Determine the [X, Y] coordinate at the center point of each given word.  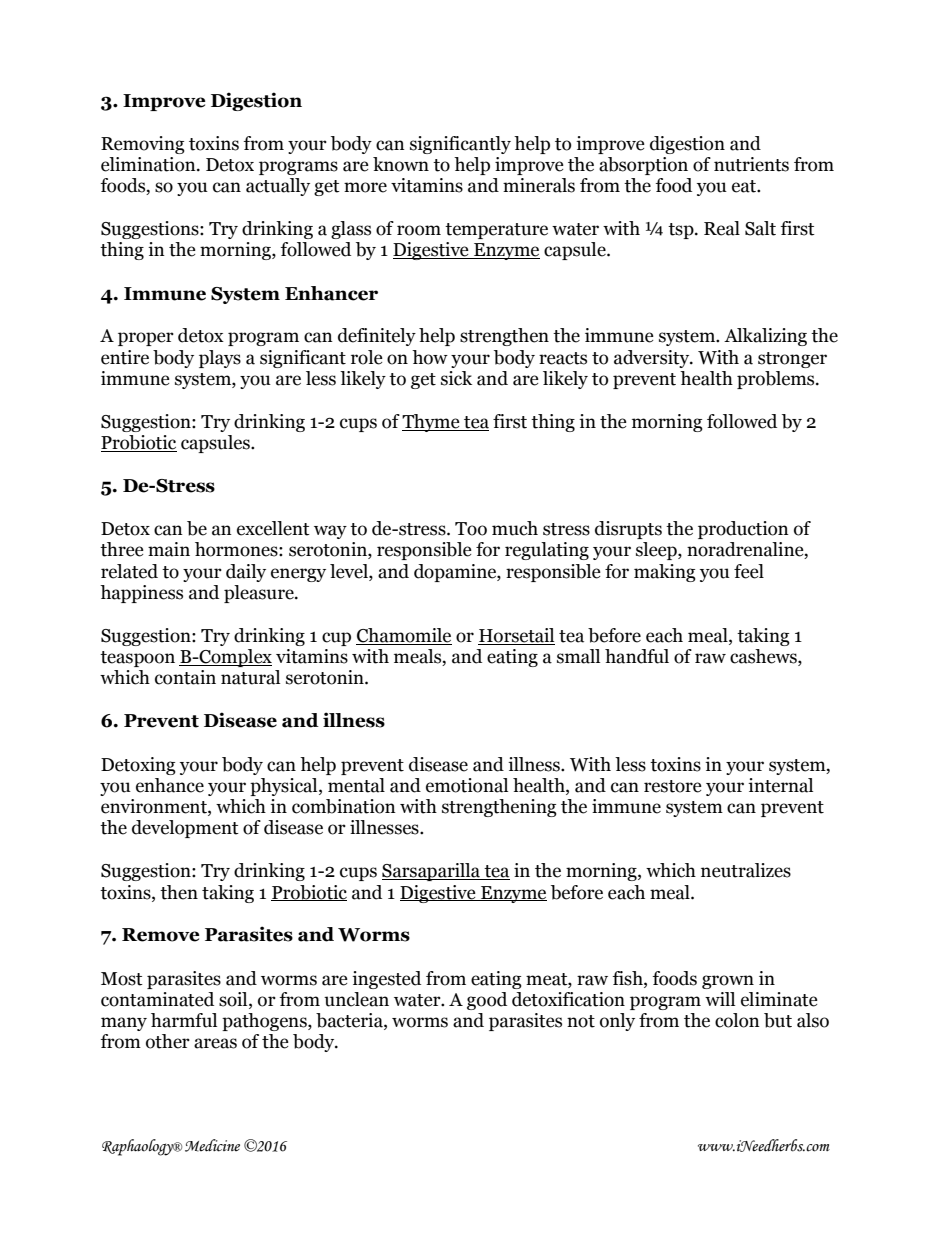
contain [185, 677]
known [401, 164]
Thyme [432, 423]
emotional [467, 785]
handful [637, 656]
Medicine [212, 1145]
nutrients [751, 164]
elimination [149, 164]
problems [777, 380]
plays [220, 359]
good [487, 1001]
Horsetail [516, 636]
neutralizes [746, 870]
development [185, 829]
